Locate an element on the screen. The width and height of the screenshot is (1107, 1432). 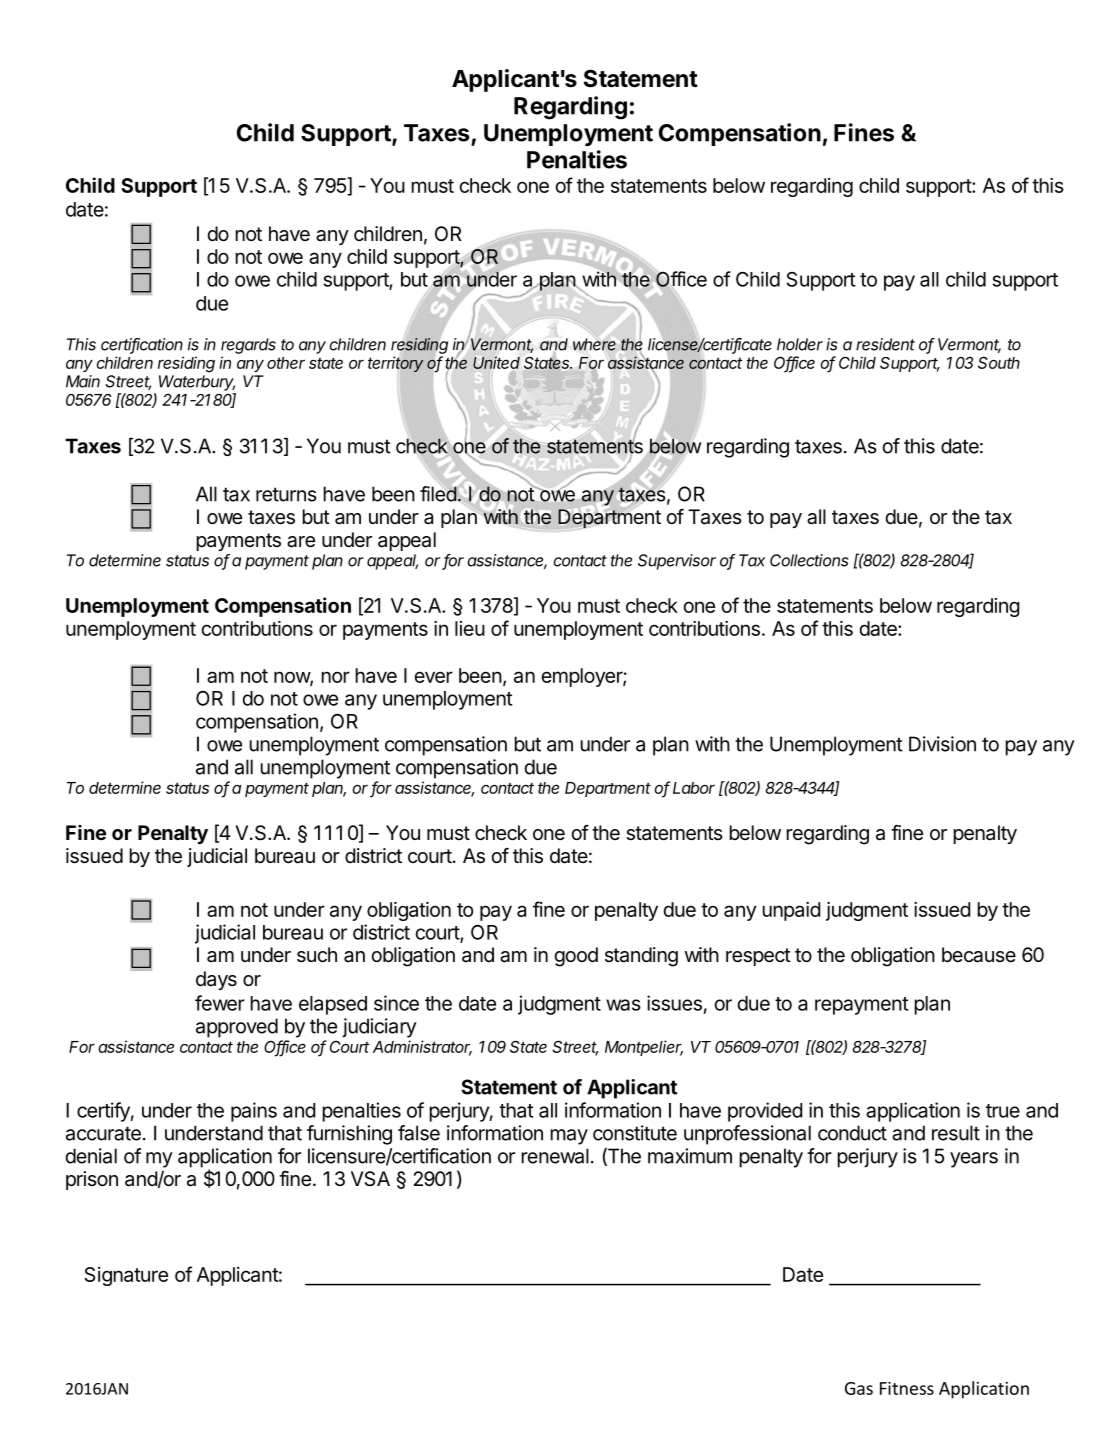
Waterbury is located at coordinates (197, 383).
